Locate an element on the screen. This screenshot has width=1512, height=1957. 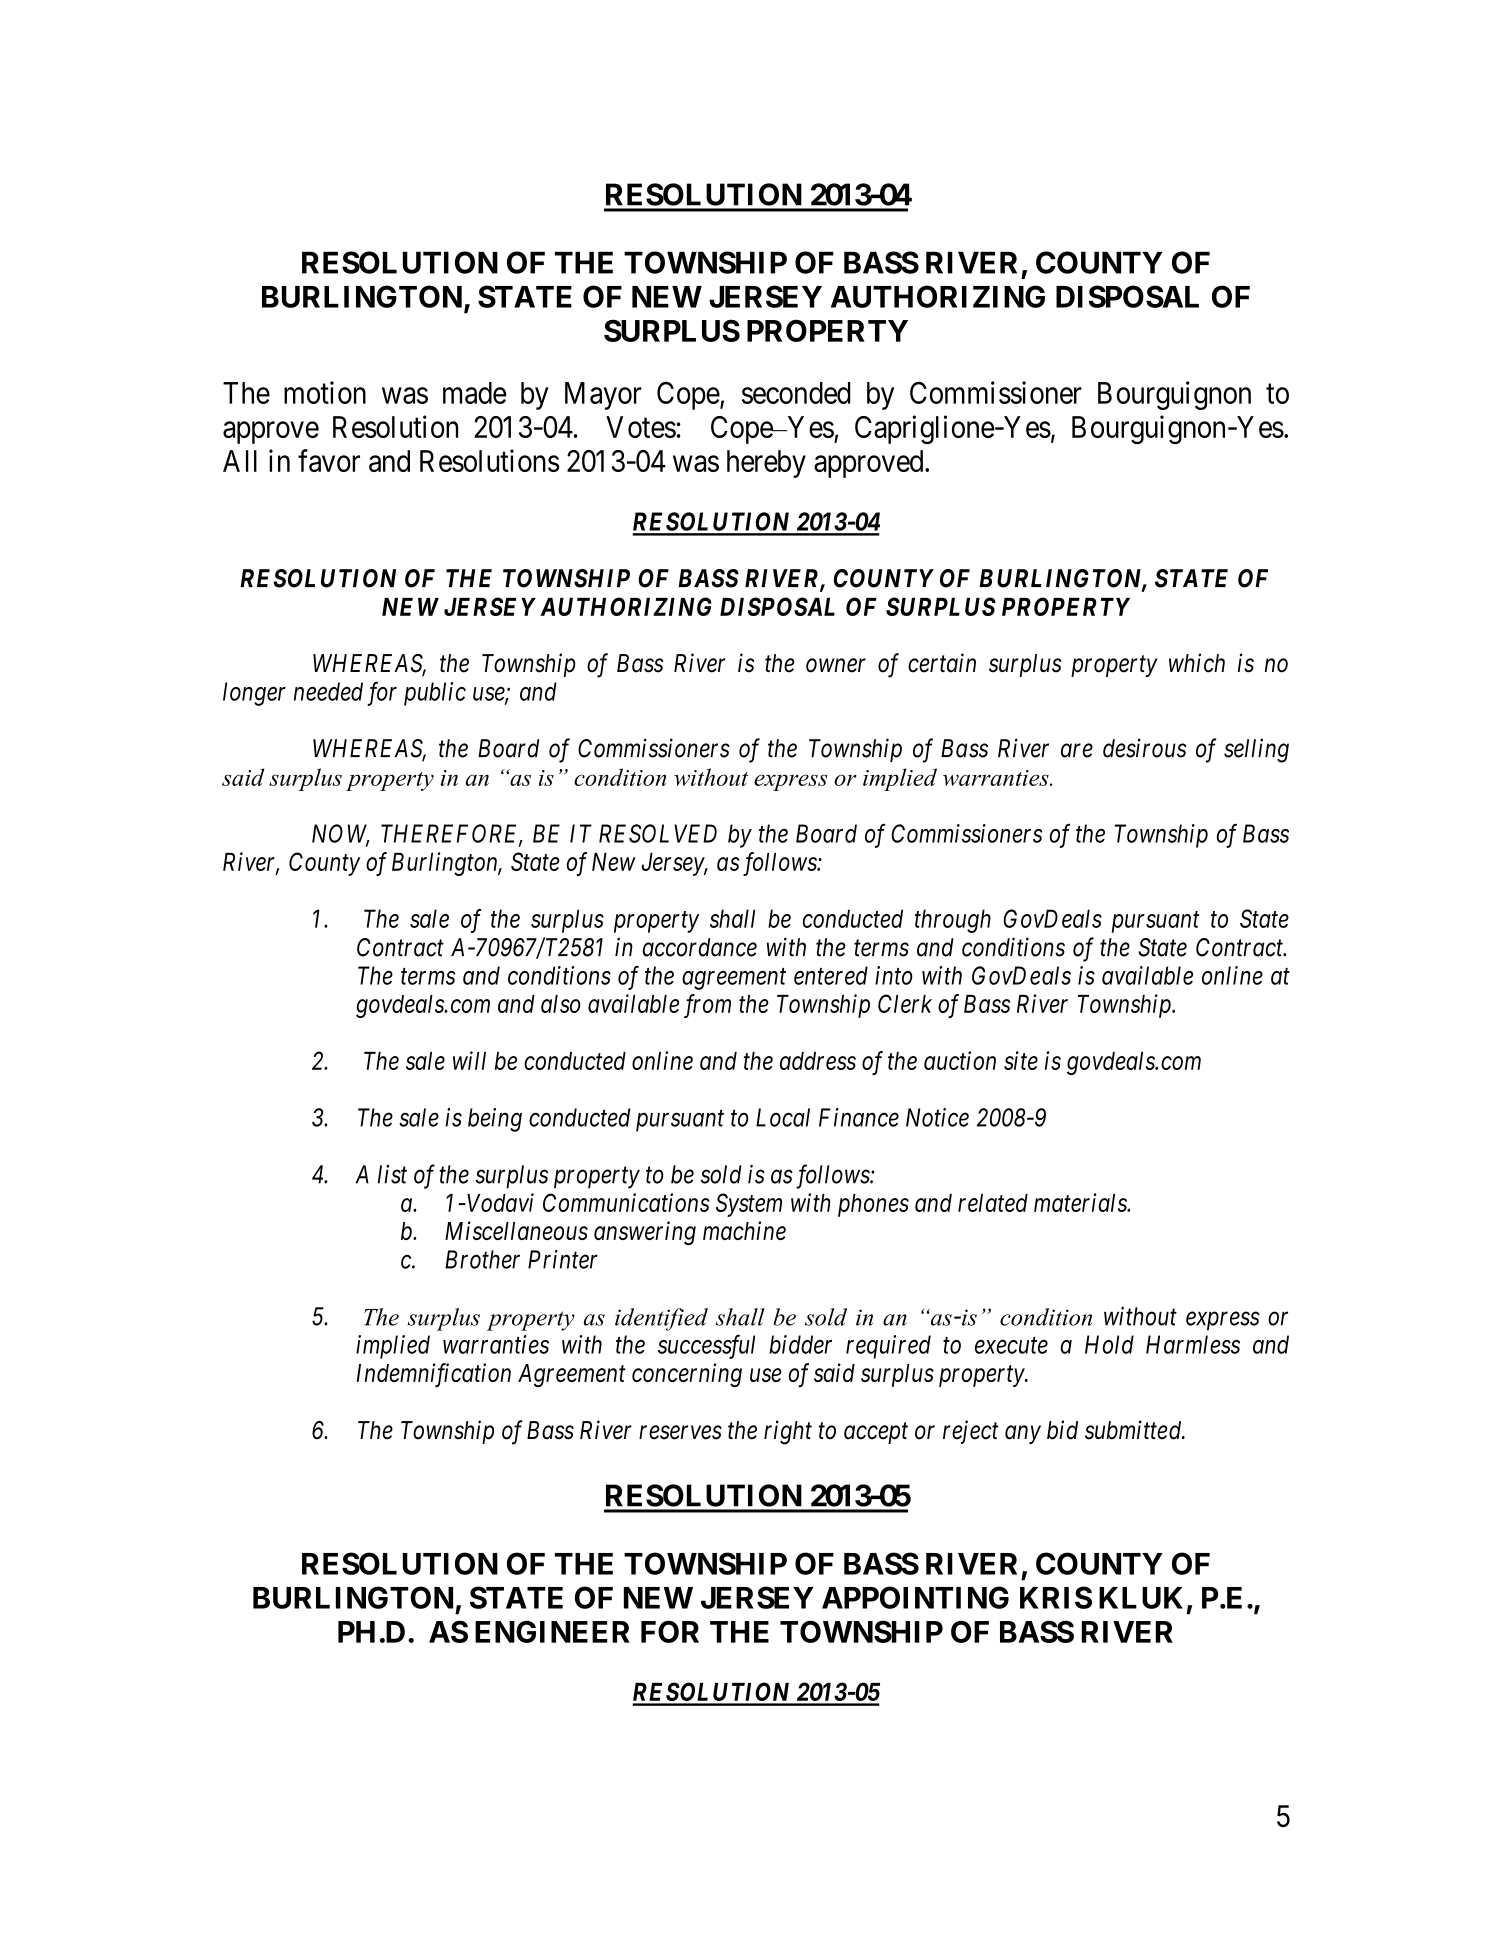
list is located at coordinates (392, 1174).
